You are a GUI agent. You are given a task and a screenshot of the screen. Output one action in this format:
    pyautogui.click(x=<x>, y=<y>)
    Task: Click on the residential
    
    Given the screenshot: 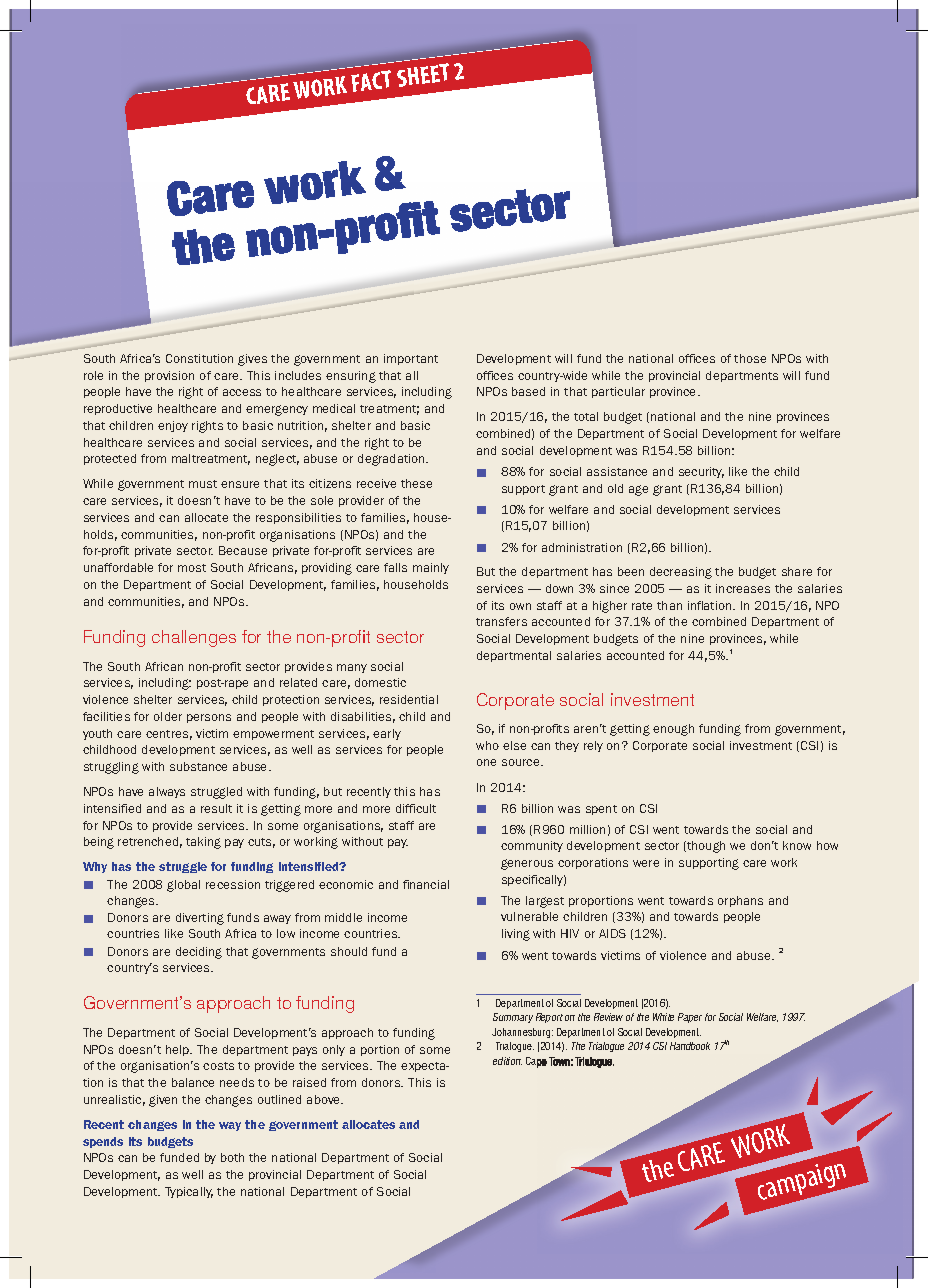 What is the action you would take?
    pyautogui.click(x=409, y=699)
